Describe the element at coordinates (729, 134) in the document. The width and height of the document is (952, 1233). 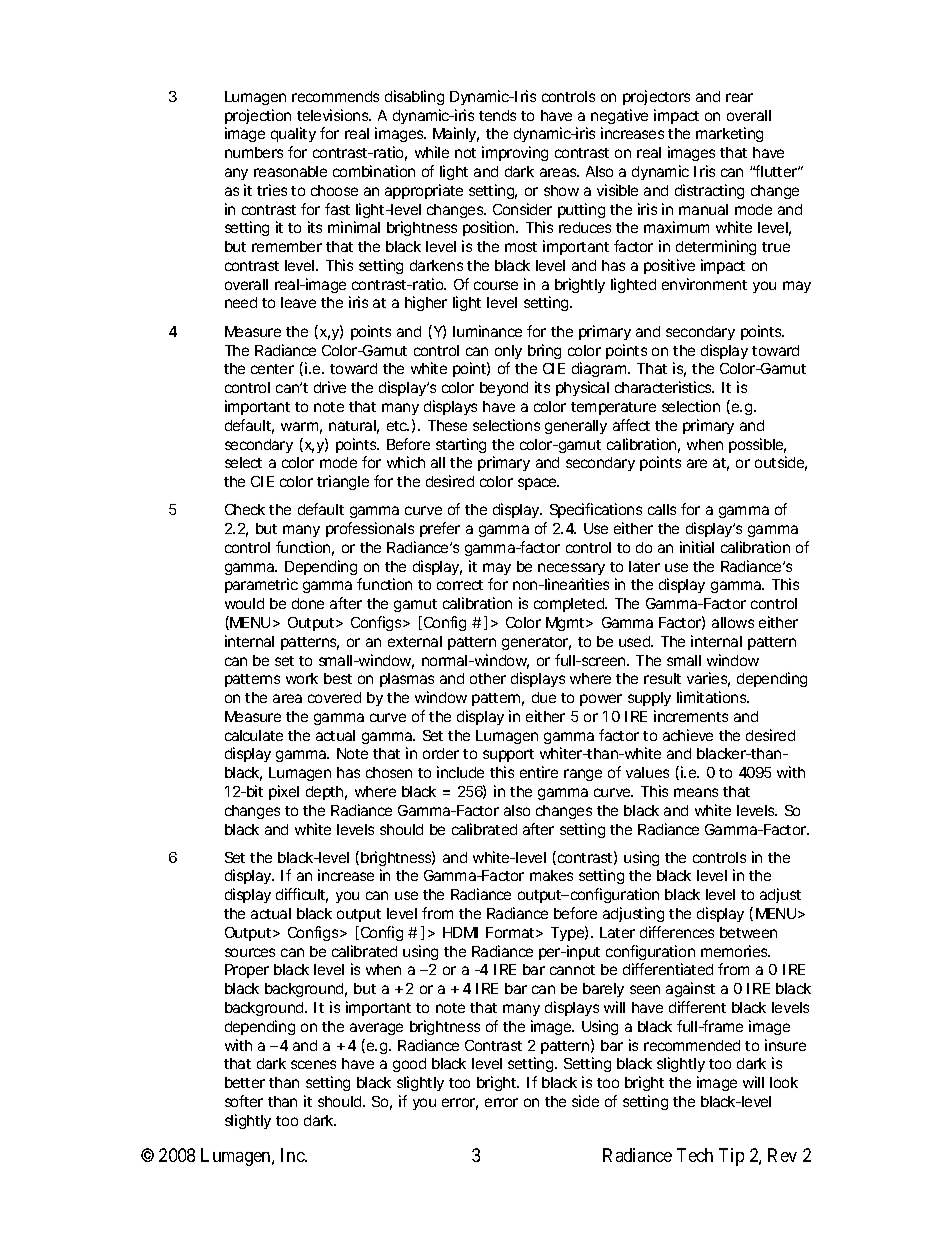
I see `marketing` at that location.
